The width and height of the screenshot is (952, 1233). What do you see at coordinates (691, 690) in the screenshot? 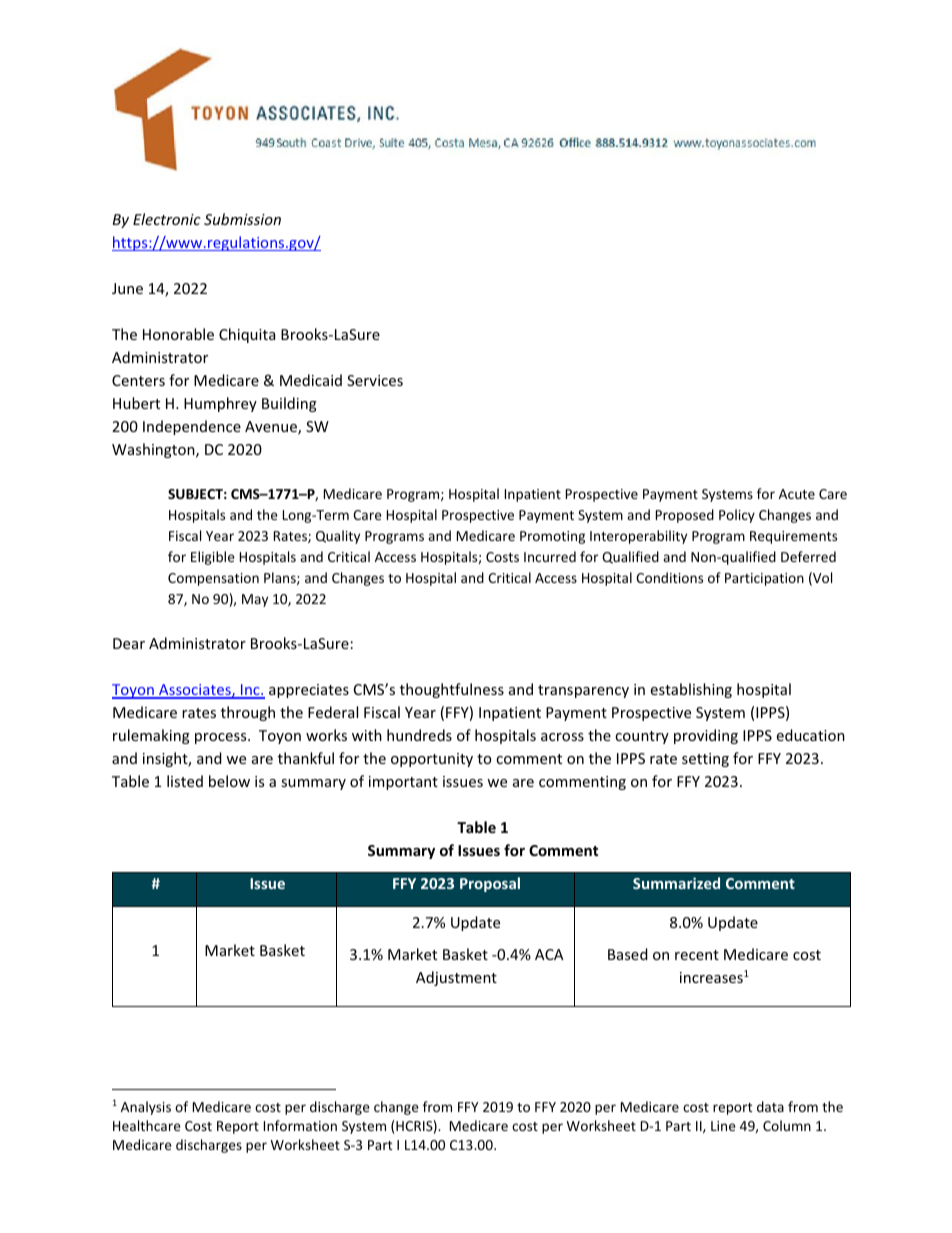
I see `establishing` at bounding box center [691, 690].
